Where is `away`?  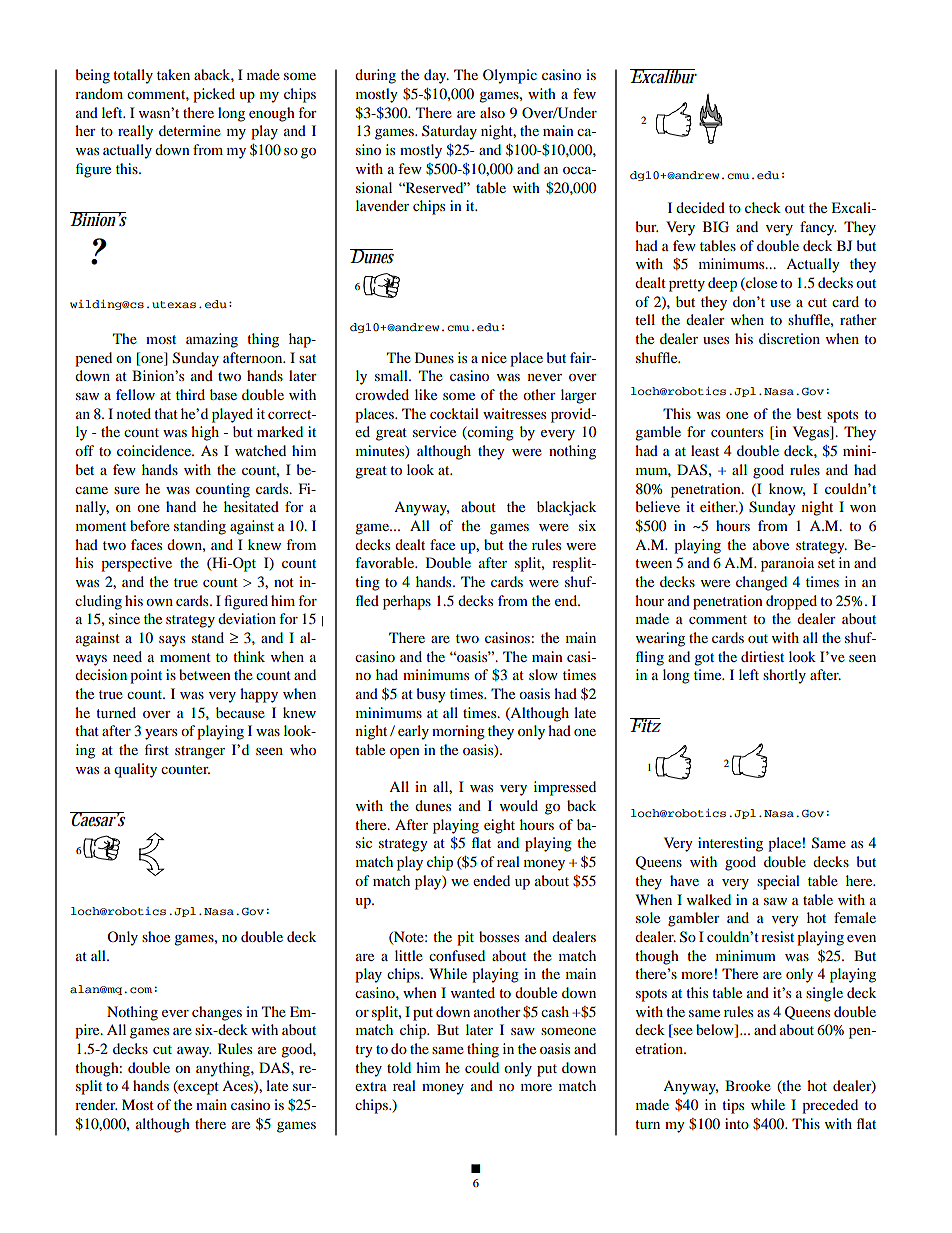 away is located at coordinates (194, 1052).
